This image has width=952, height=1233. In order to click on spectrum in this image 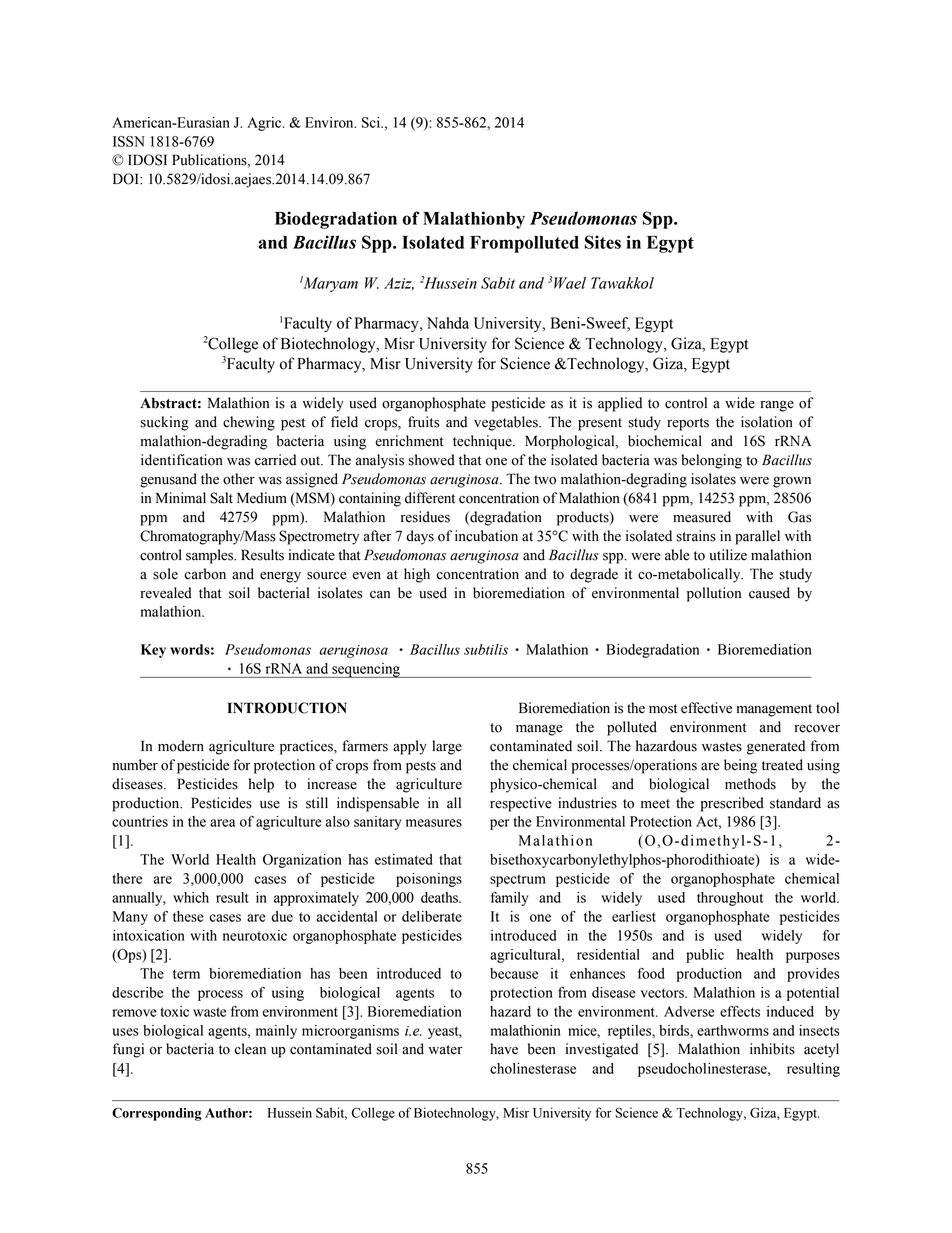, I will do `click(518, 880)`.
